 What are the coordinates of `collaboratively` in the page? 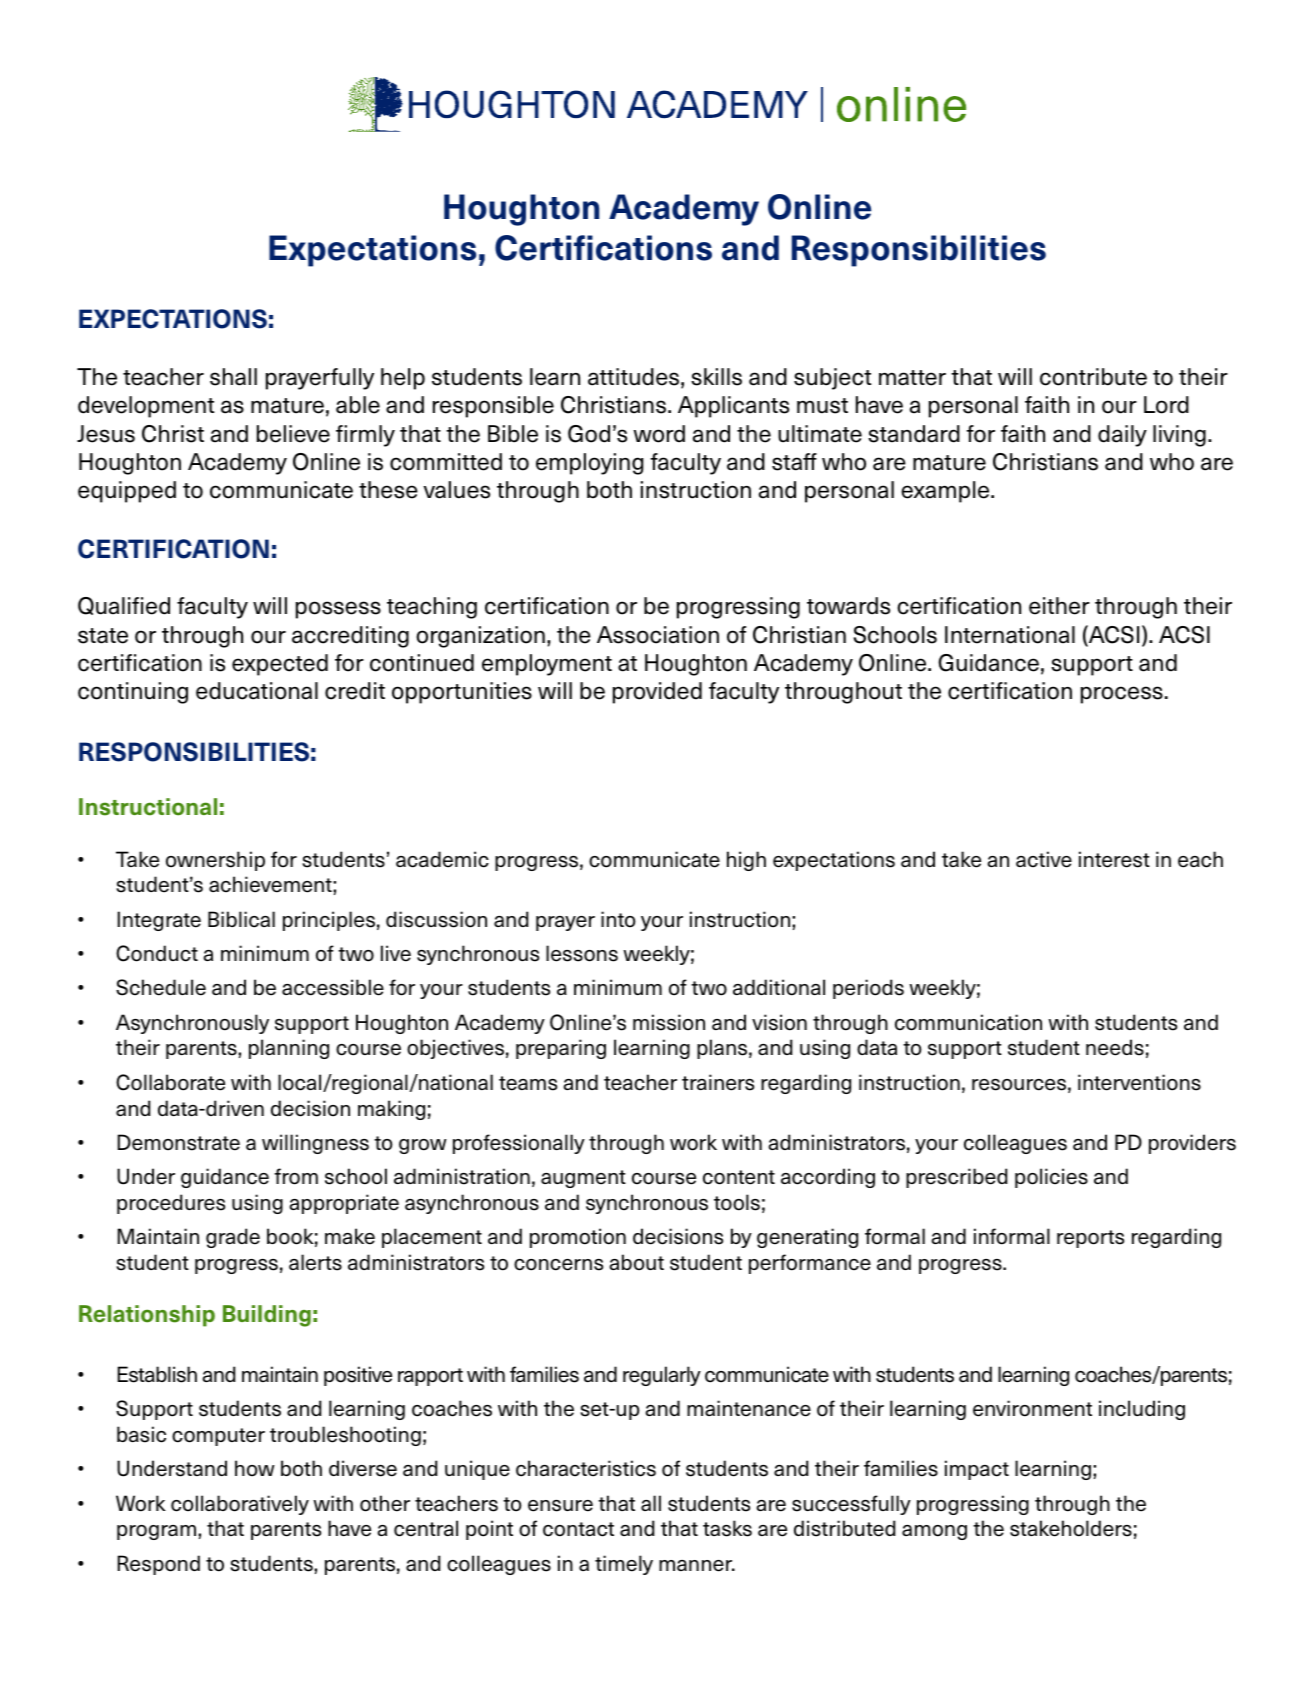 It's located at (240, 1505).
